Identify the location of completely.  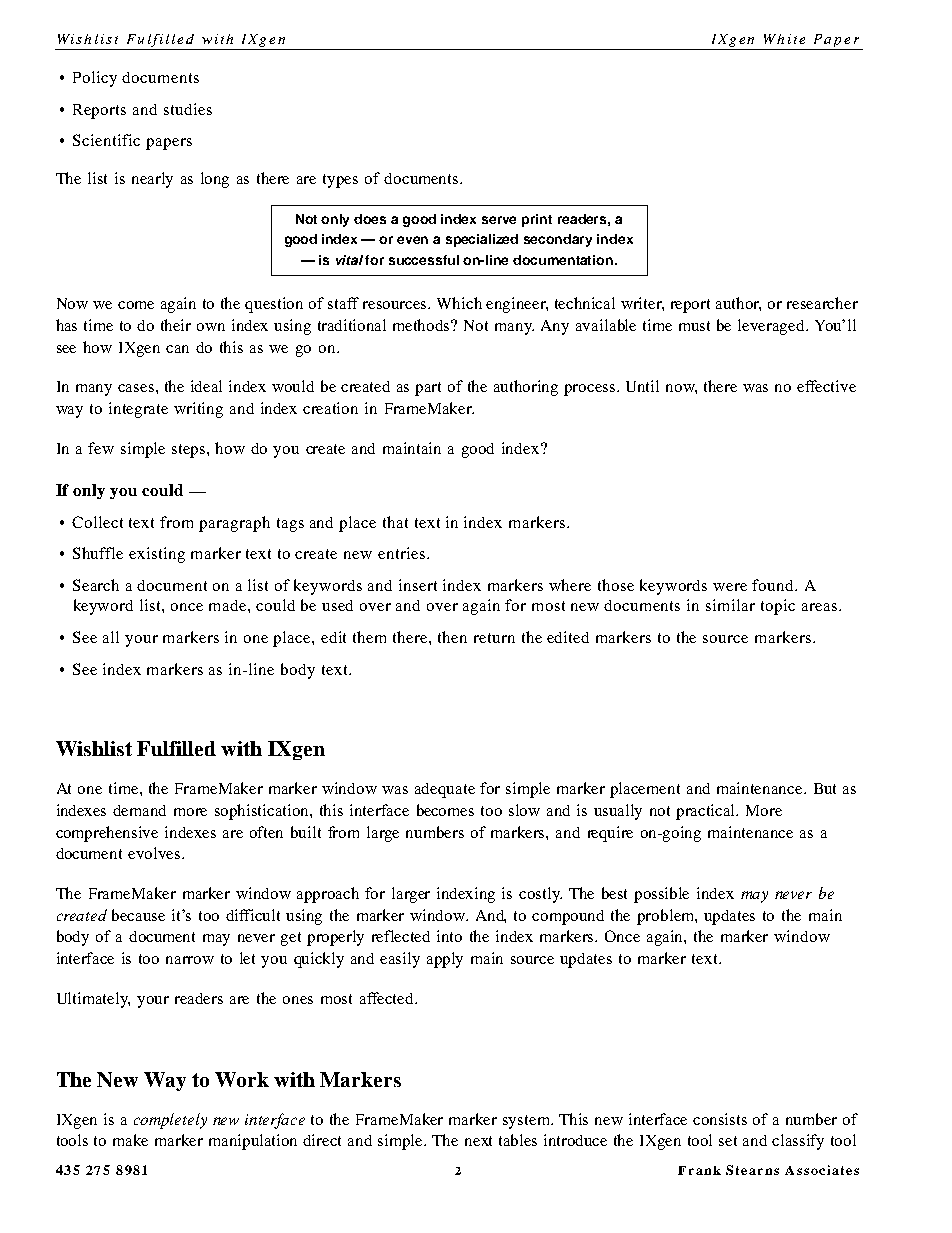
(170, 1121).
